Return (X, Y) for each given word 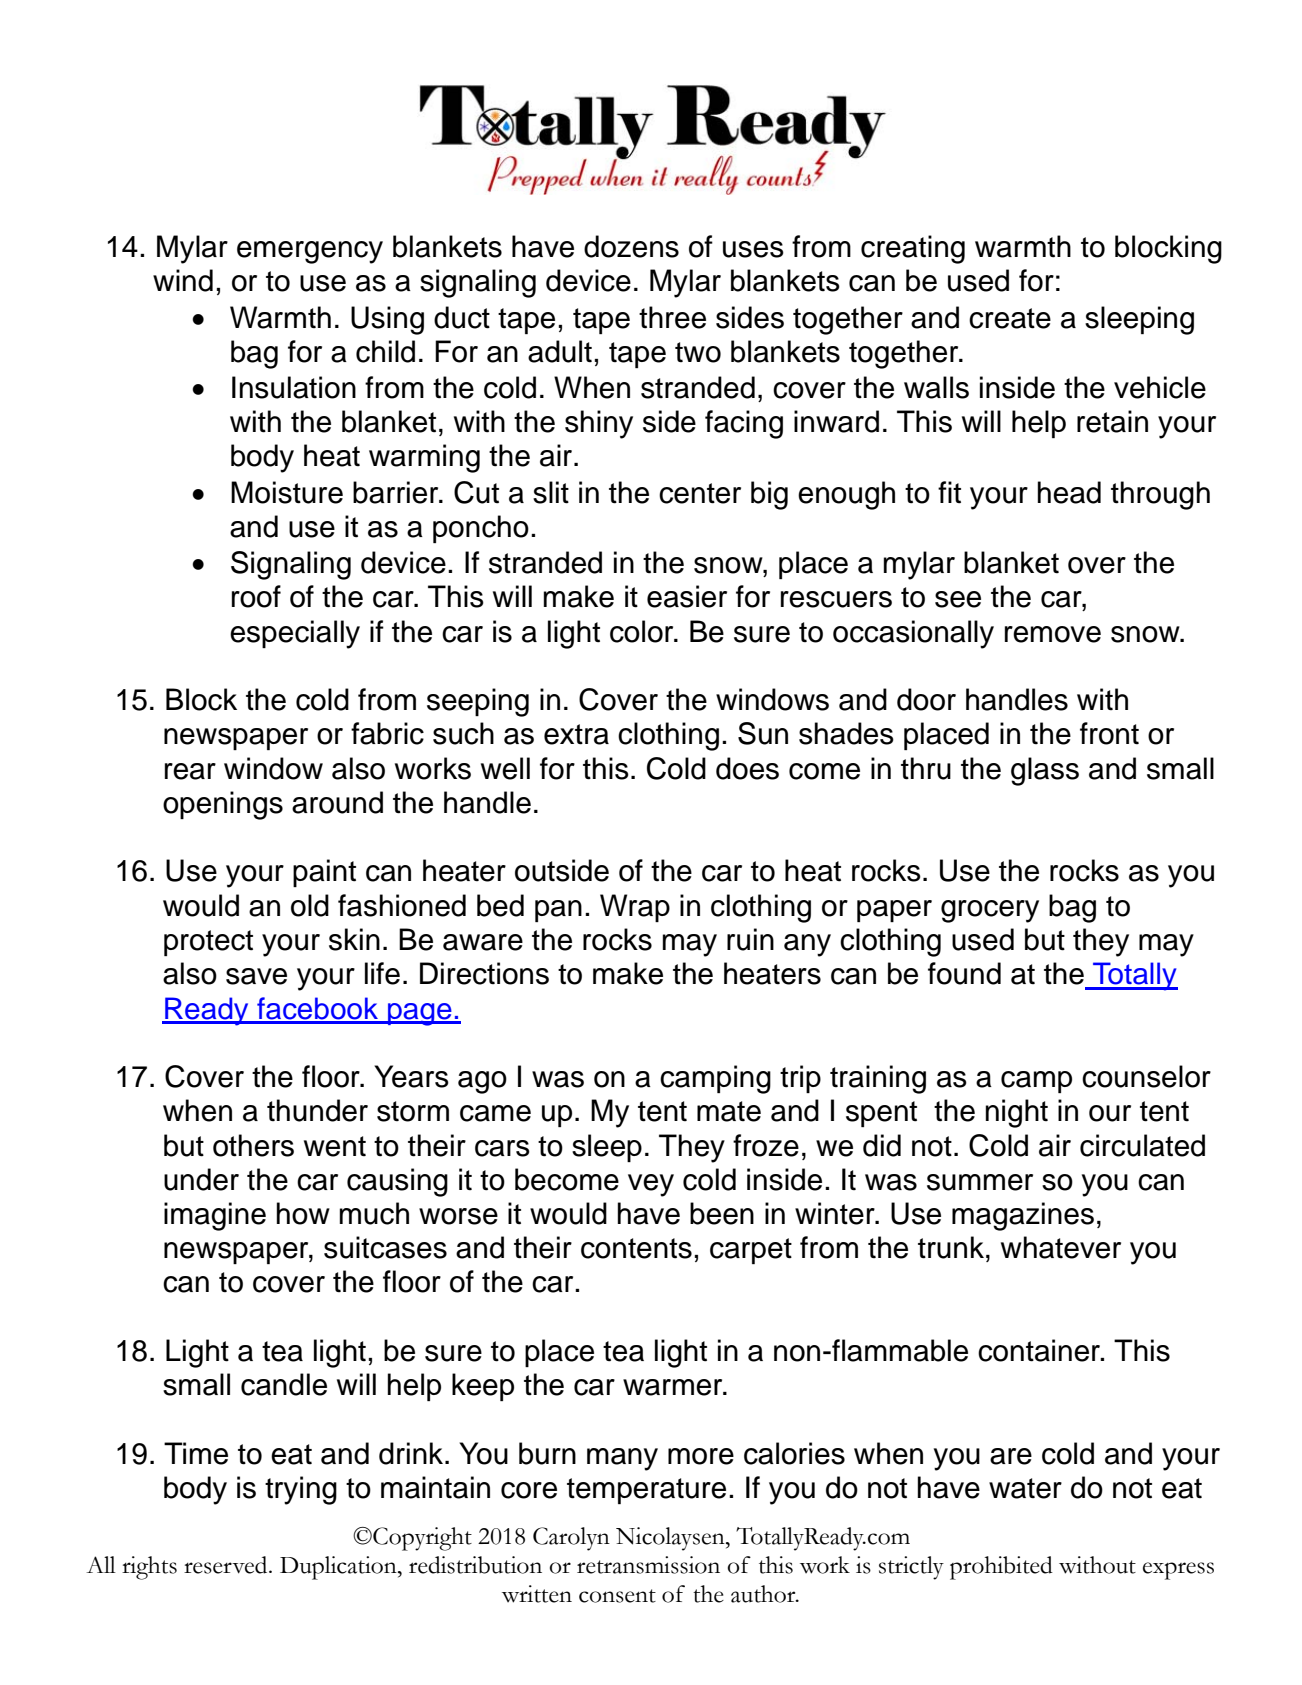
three (672, 317)
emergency (310, 252)
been (722, 1213)
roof (256, 596)
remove (1053, 634)
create (1010, 318)
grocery (990, 911)
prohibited (1001, 1568)
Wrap (635, 908)
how (303, 1213)
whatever (1061, 1247)
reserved (227, 1565)
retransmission (648, 1565)
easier (687, 596)
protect (208, 943)
